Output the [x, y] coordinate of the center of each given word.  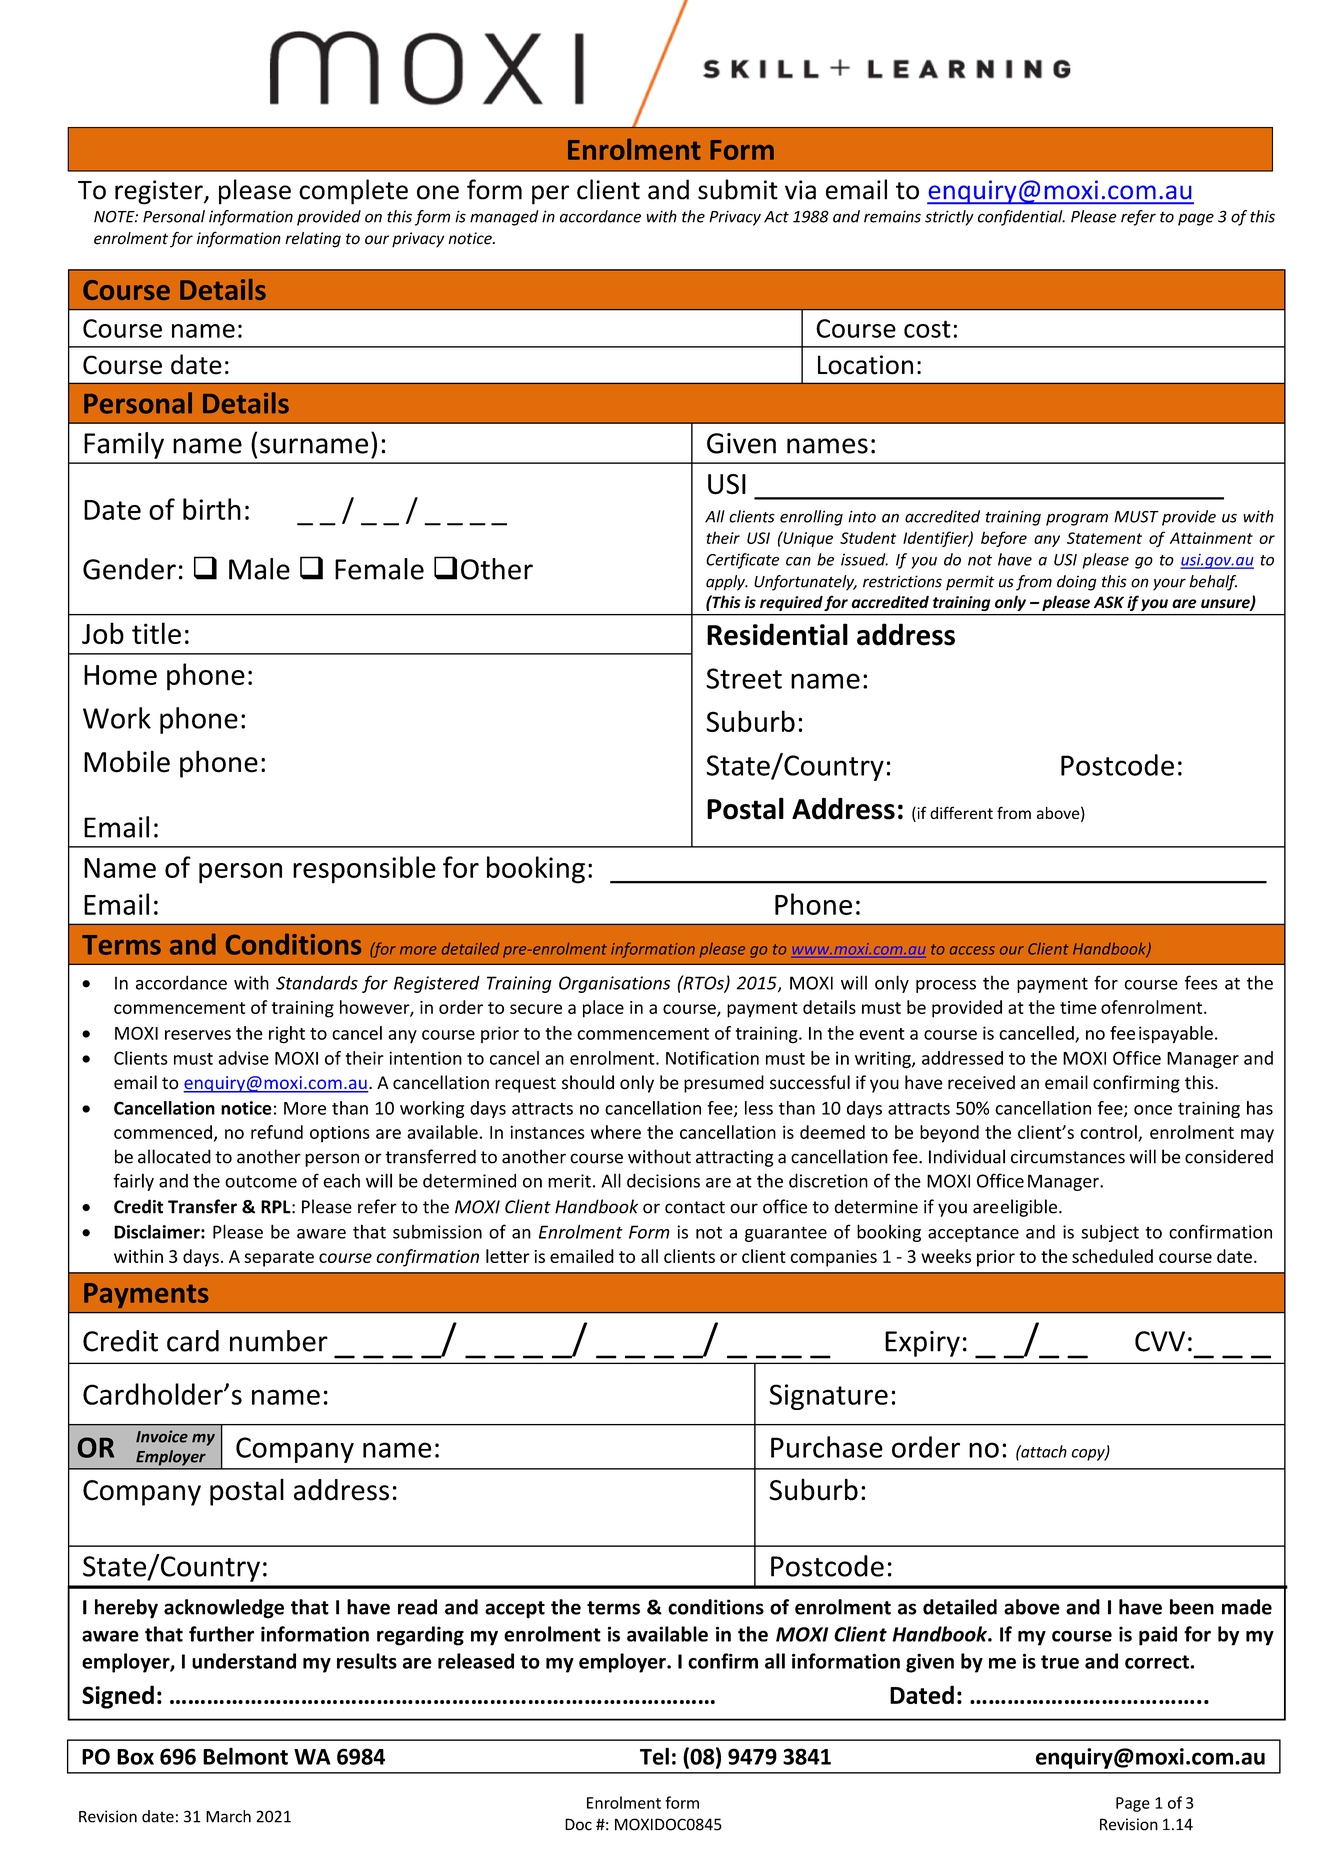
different [961, 812]
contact [695, 1207]
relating [313, 240]
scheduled [1112, 1256]
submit [738, 189]
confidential [1021, 218]
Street [744, 678]
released [476, 1661]
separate [279, 1259]
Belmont [245, 1756]
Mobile [127, 761]
